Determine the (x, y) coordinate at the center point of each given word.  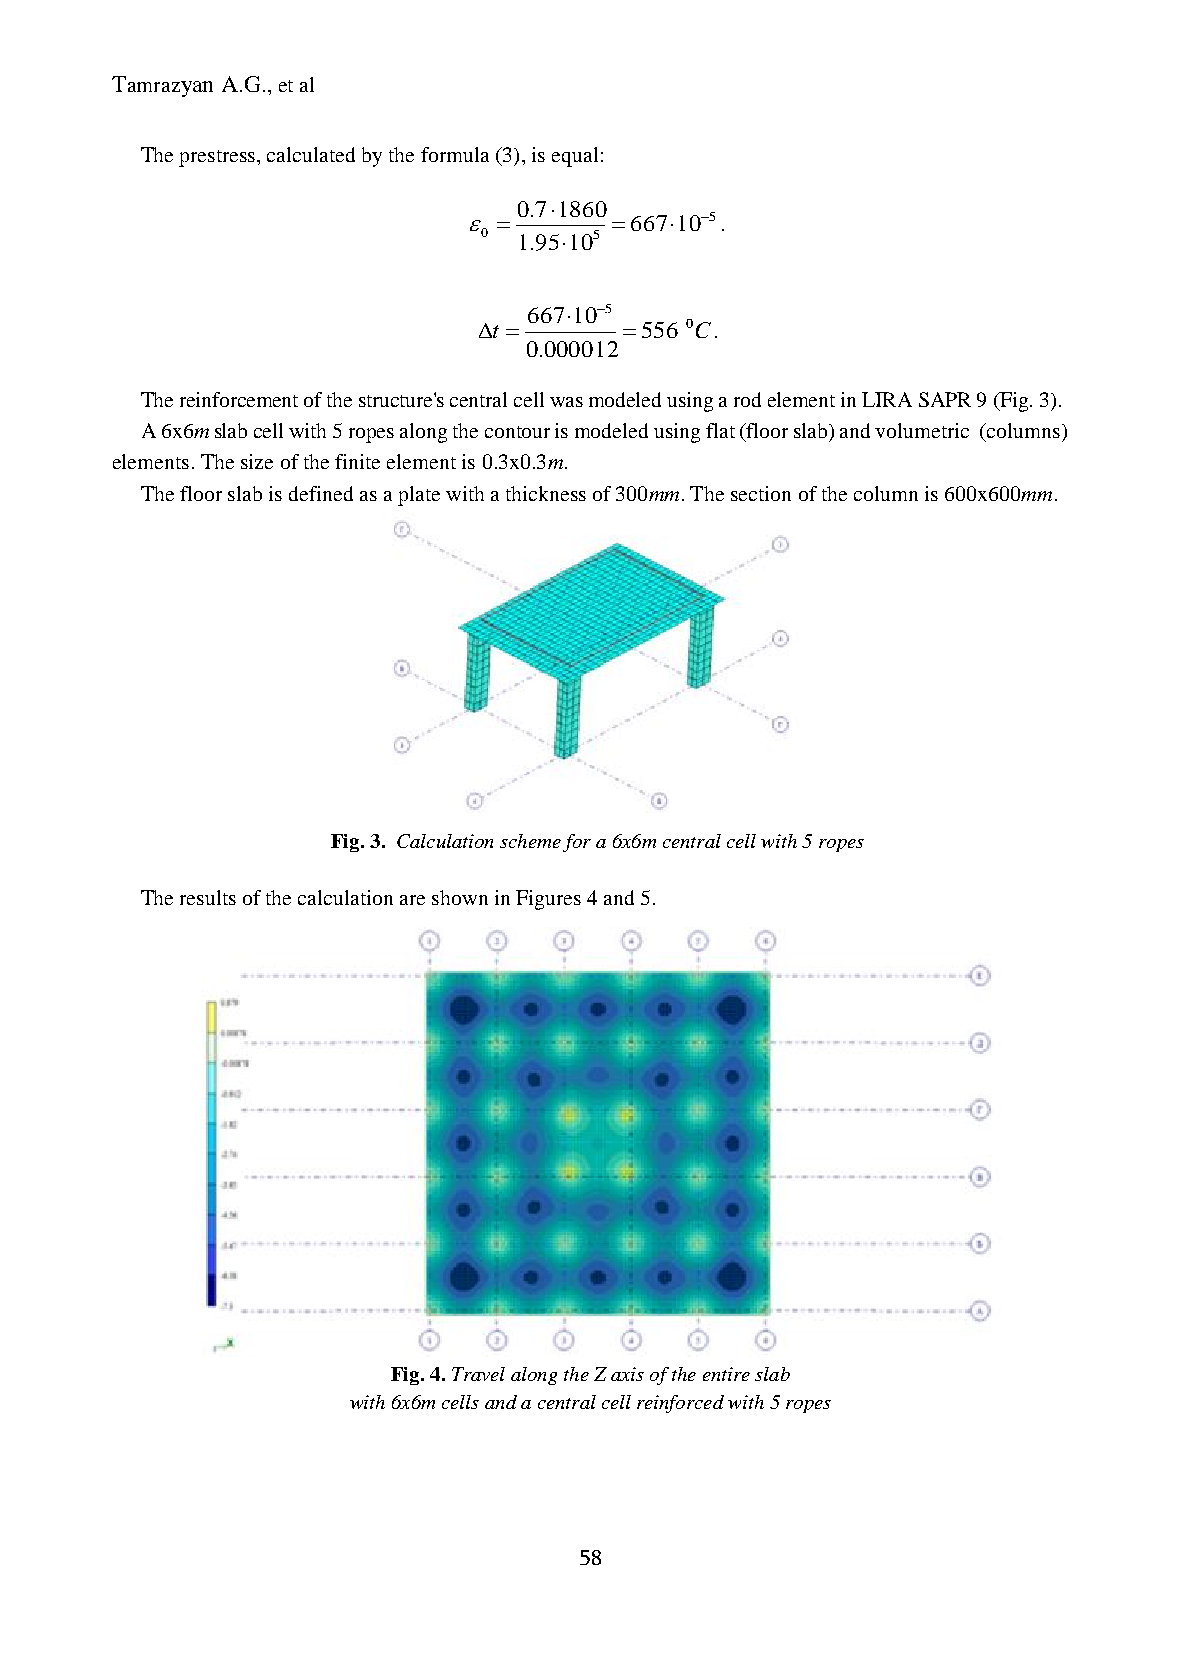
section (761, 493)
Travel (478, 1374)
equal (575, 157)
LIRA (887, 399)
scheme (530, 841)
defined (321, 493)
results (208, 897)
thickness (546, 493)
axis (627, 1374)
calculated (311, 154)
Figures (548, 900)
